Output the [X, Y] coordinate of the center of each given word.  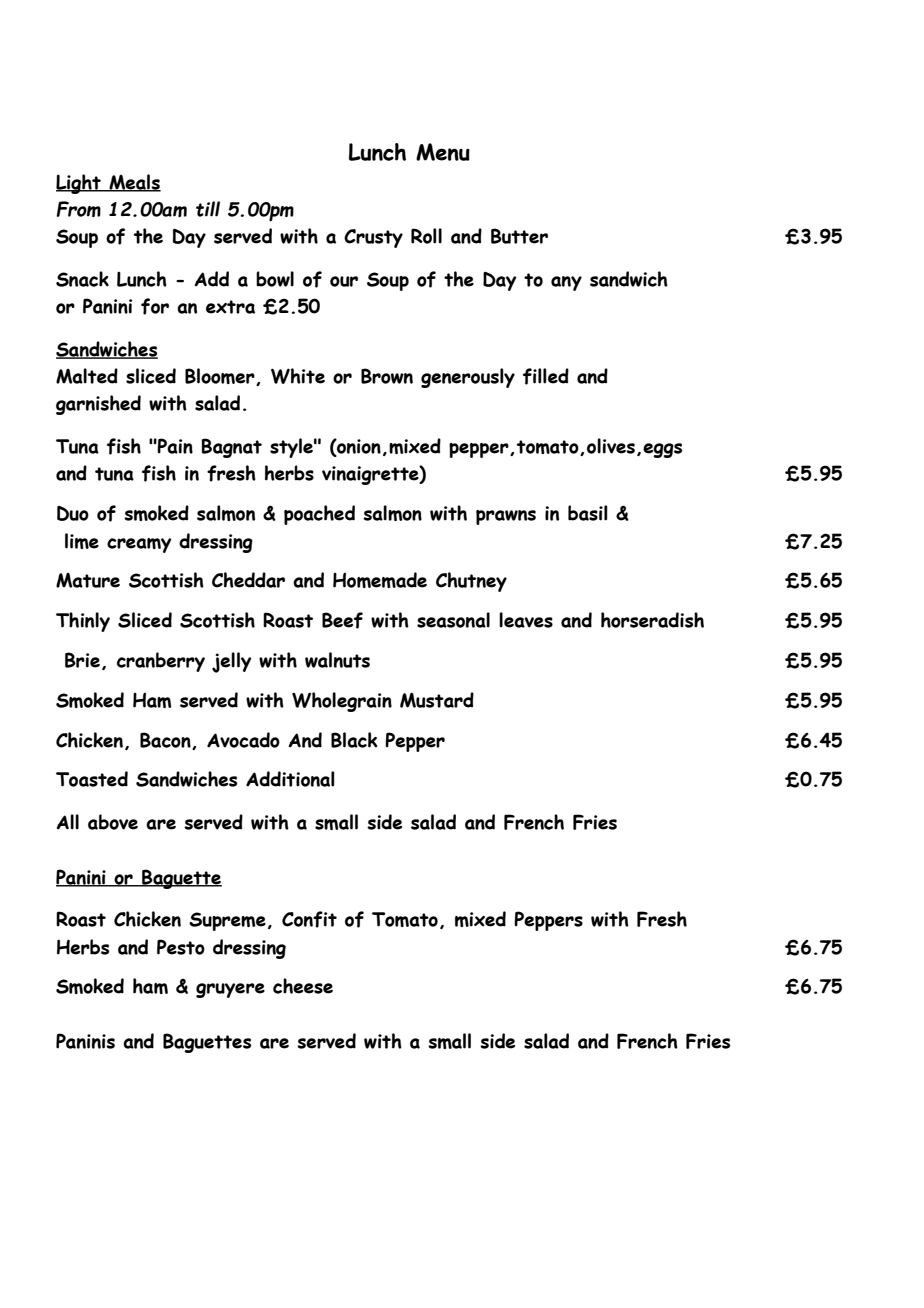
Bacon [166, 741]
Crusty [373, 238]
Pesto [181, 947]
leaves [526, 620]
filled [546, 376]
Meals [134, 183]
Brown [387, 376]
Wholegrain [342, 702]
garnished [98, 405]
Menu [443, 152]
